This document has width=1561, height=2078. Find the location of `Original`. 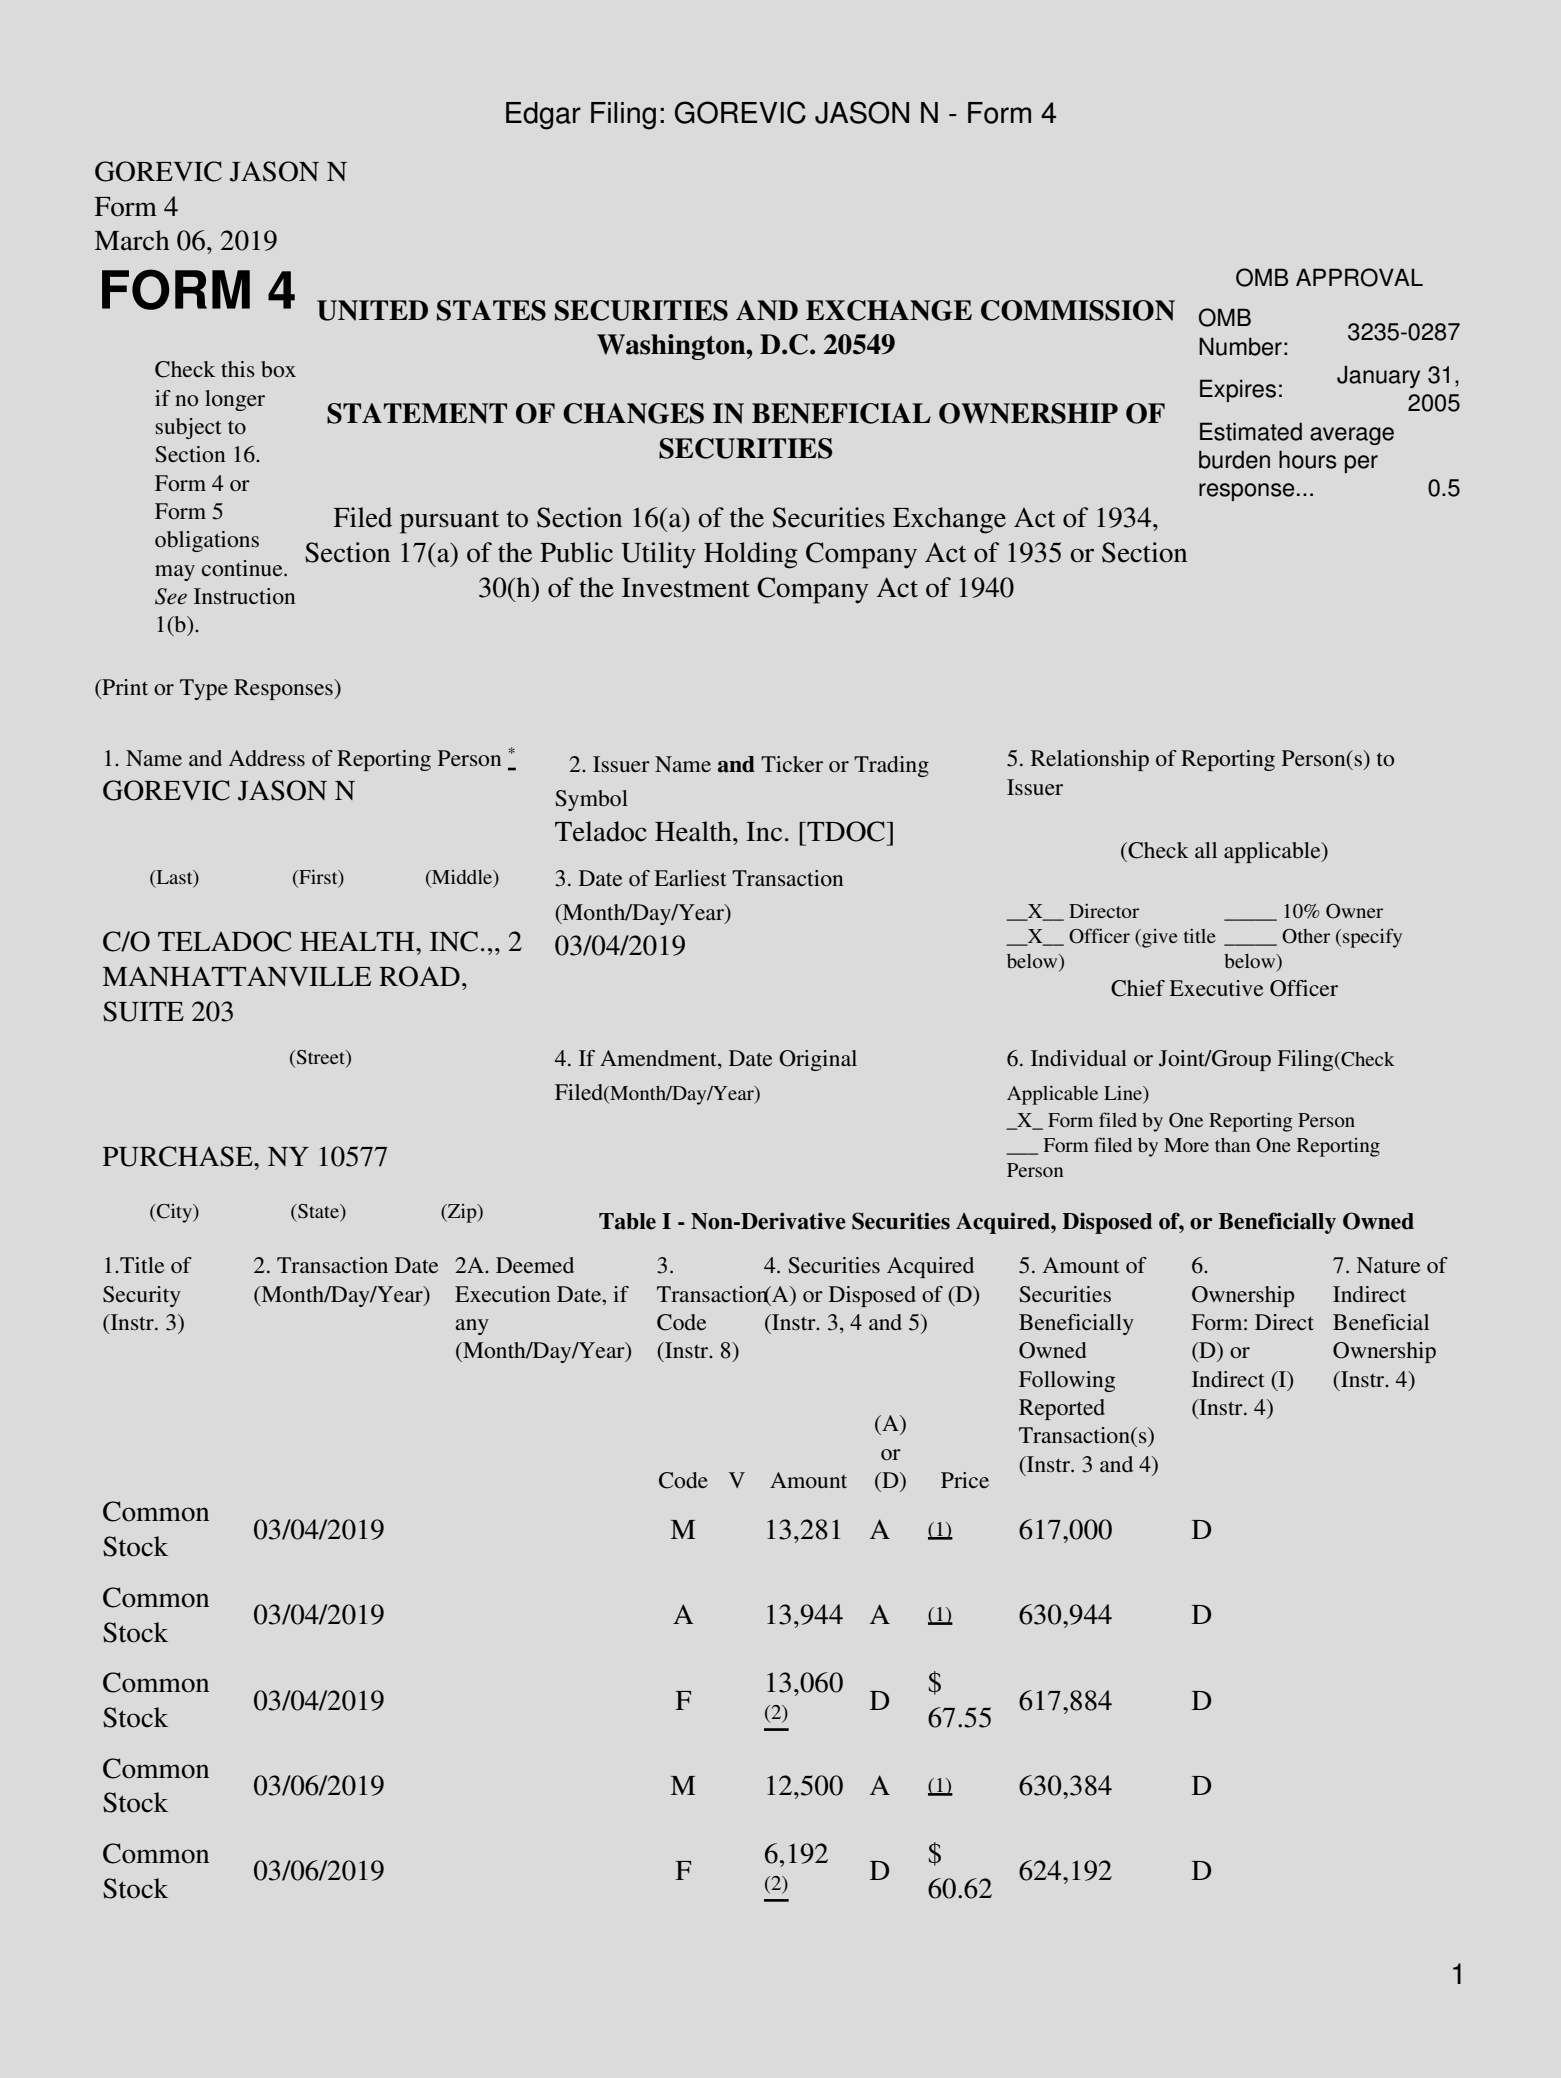

Original is located at coordinates (818, 1060).
